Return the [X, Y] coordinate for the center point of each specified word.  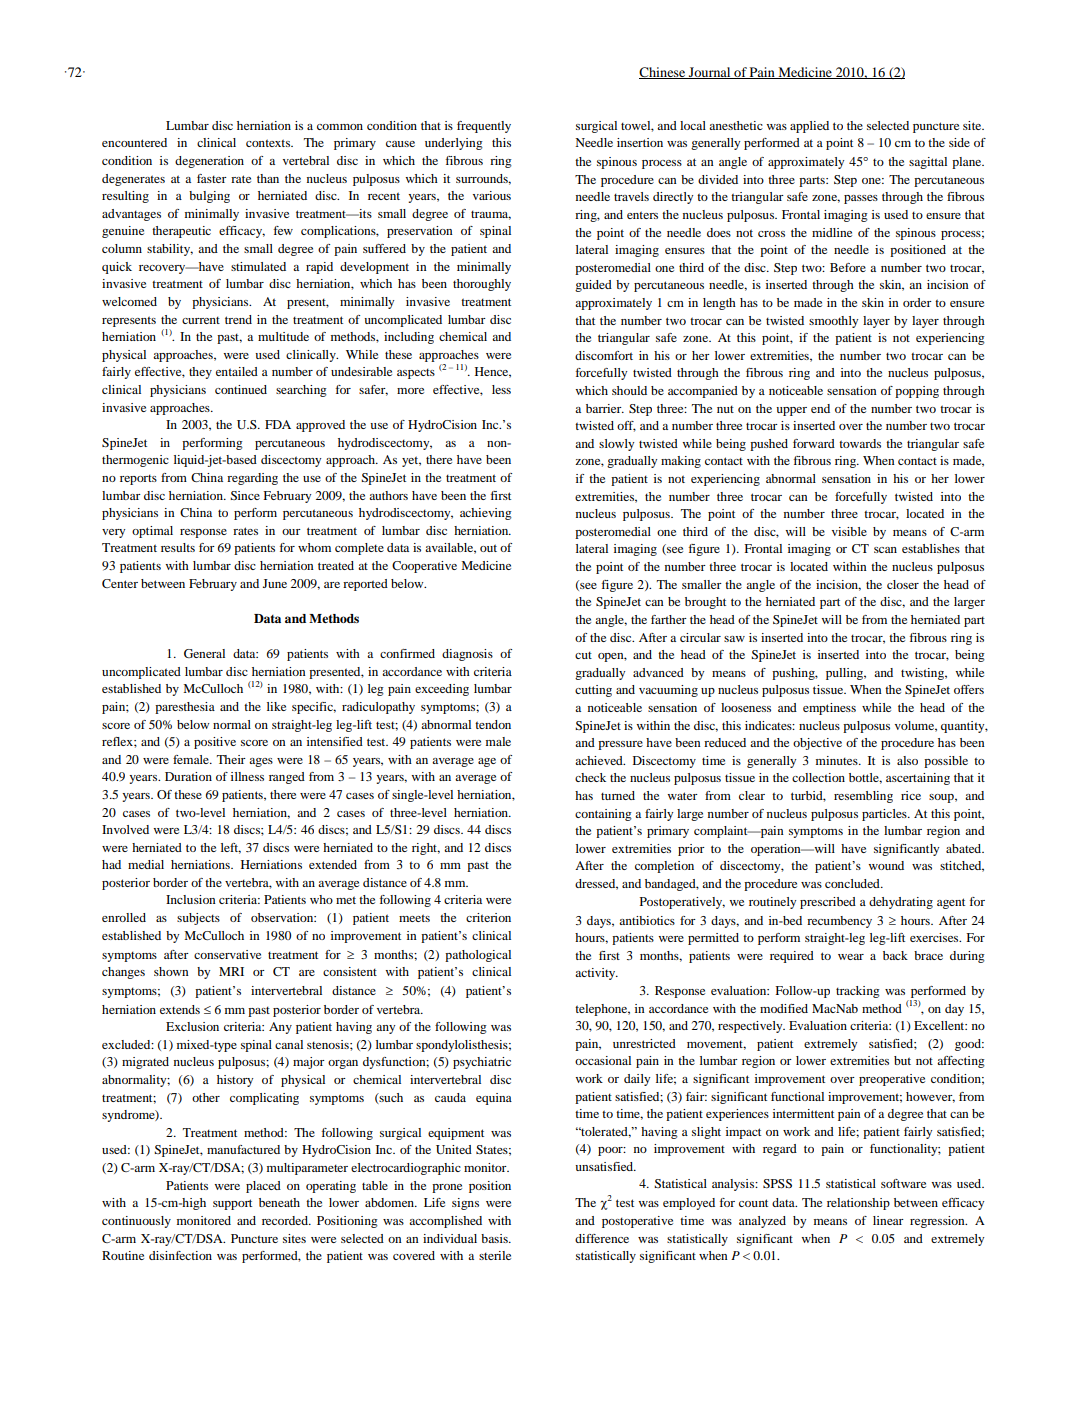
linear [888, 1220]
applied [809, 127]
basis [495, 1238]
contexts [269, 143]
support [232, 1204]
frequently [484, 127]
